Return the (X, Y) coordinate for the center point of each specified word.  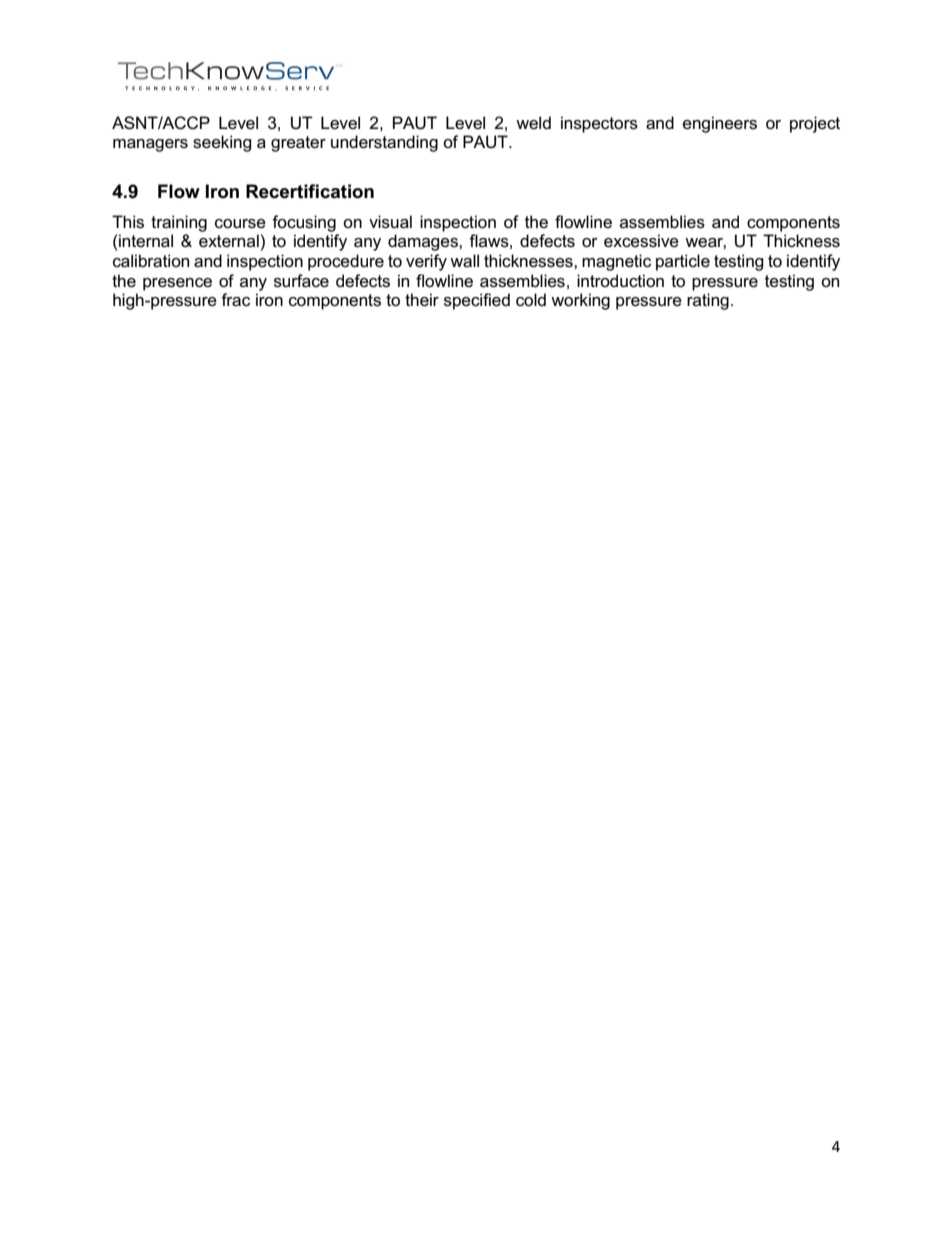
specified (477, 301)
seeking (222, 143)
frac (235, 300)
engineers (720, 124)
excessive (641, 241)
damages (424, 242)
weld (533, 122)
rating (708, 301)
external (229, 241)
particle (683, 262)
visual (390, 222)
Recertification (310, 191)
